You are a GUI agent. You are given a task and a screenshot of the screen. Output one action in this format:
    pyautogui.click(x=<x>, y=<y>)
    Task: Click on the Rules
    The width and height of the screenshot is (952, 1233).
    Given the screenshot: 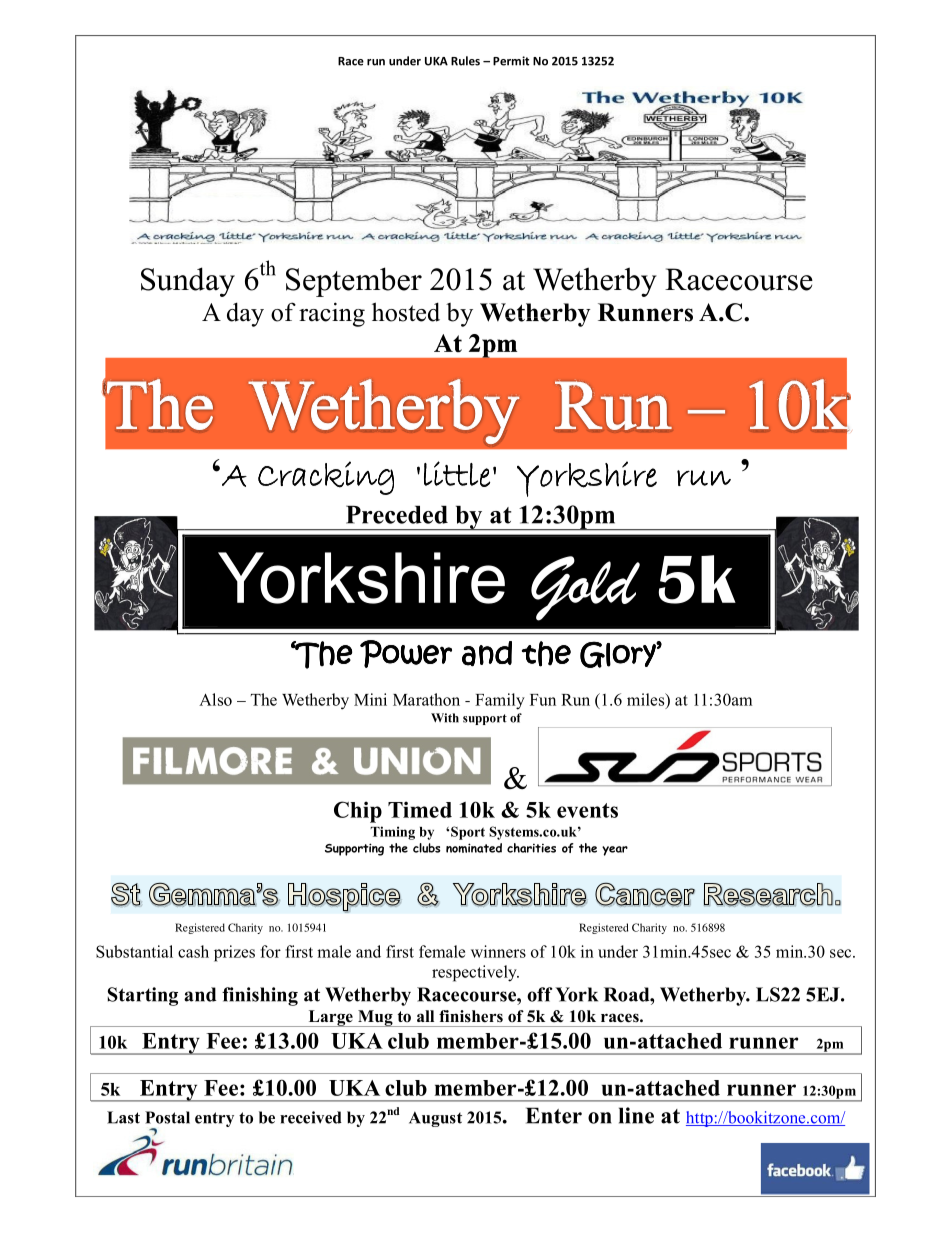 What is the action you would take?
    pyautogui.click(x=465, y=61)
